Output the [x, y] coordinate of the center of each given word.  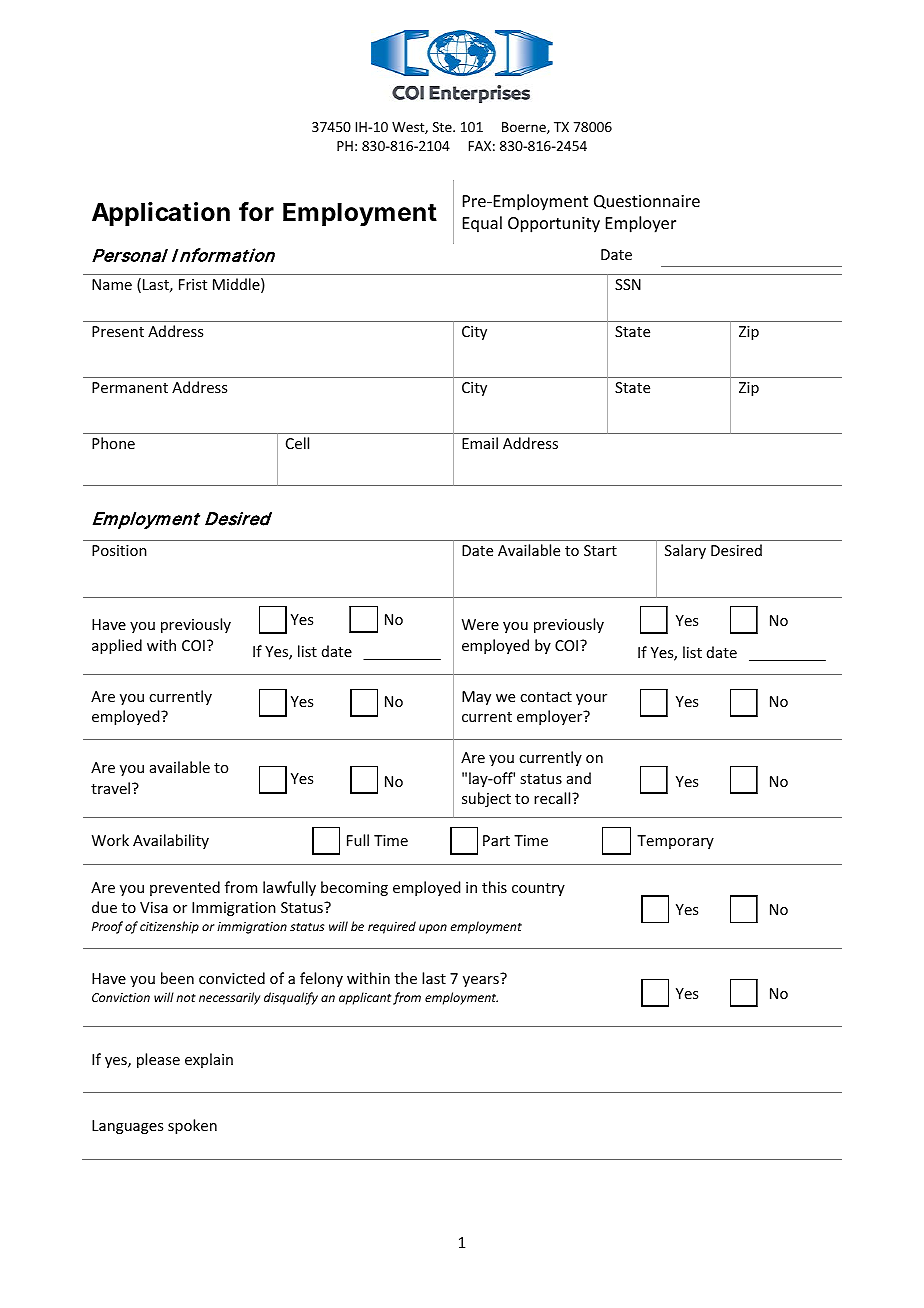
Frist [193, 284]
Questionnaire [647, 202]
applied [117, 646]
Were [480, 624]
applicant [365, 998]
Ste [443, 127]
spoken [192, 1126]
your [591, 699]
